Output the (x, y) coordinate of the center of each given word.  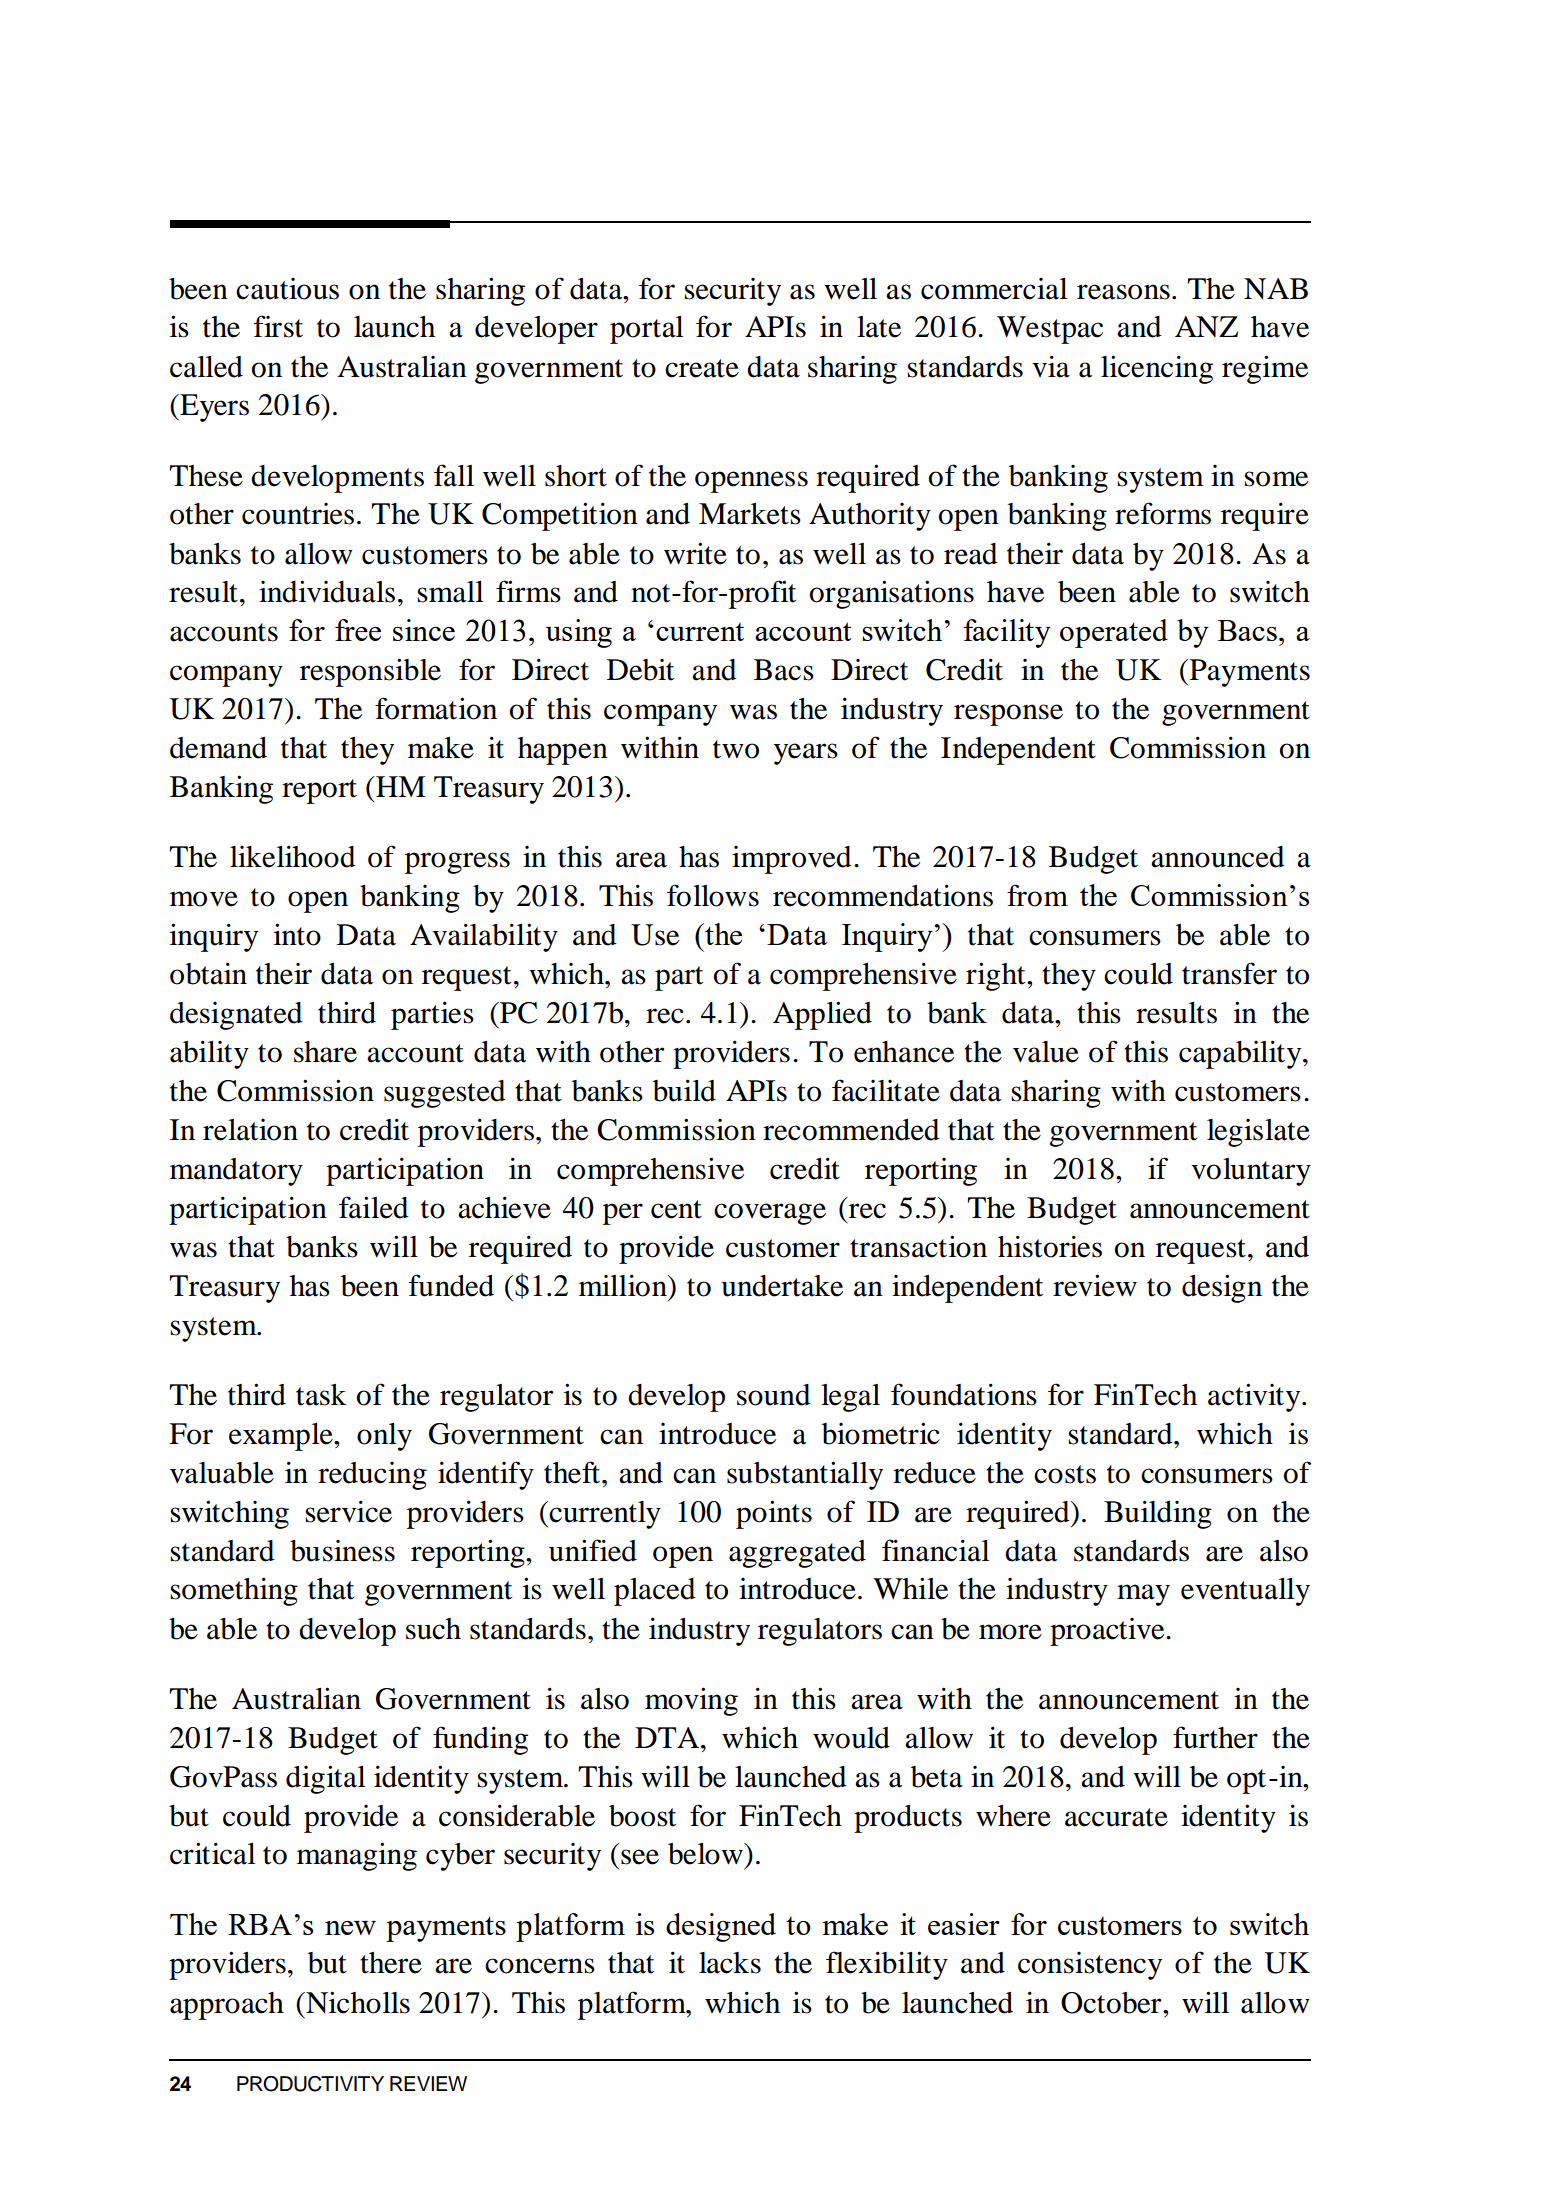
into (297, 934)
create (702, 368)
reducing (372, 1476)
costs (1065, 1474)
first (278, 326)
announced (1218, 857)
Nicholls (357, 2002)
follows (713, 895)
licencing (1157, 369)
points (774, 1514)
